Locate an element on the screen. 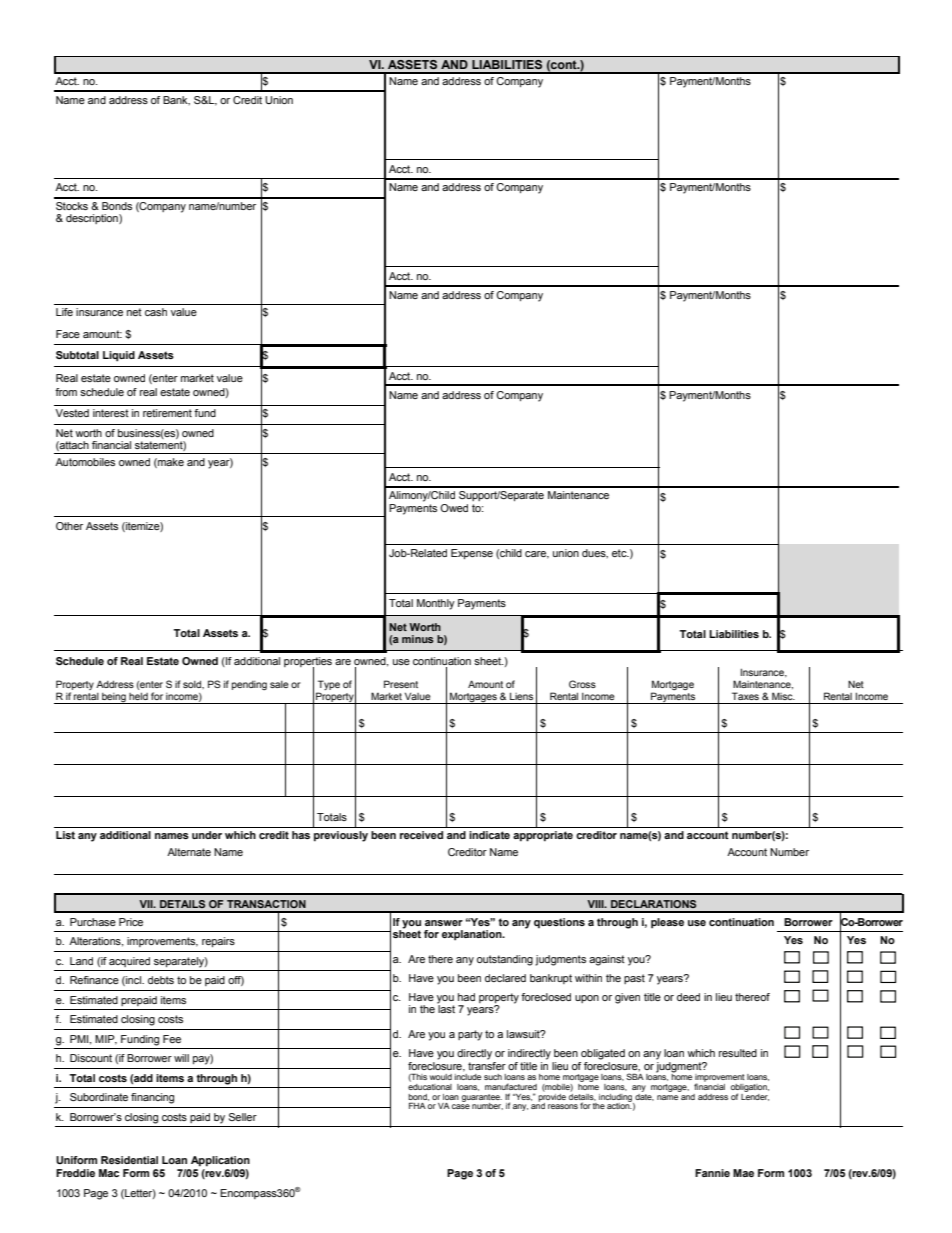 The image size is (952, 1233). received is located at coordinates (421, 835).
